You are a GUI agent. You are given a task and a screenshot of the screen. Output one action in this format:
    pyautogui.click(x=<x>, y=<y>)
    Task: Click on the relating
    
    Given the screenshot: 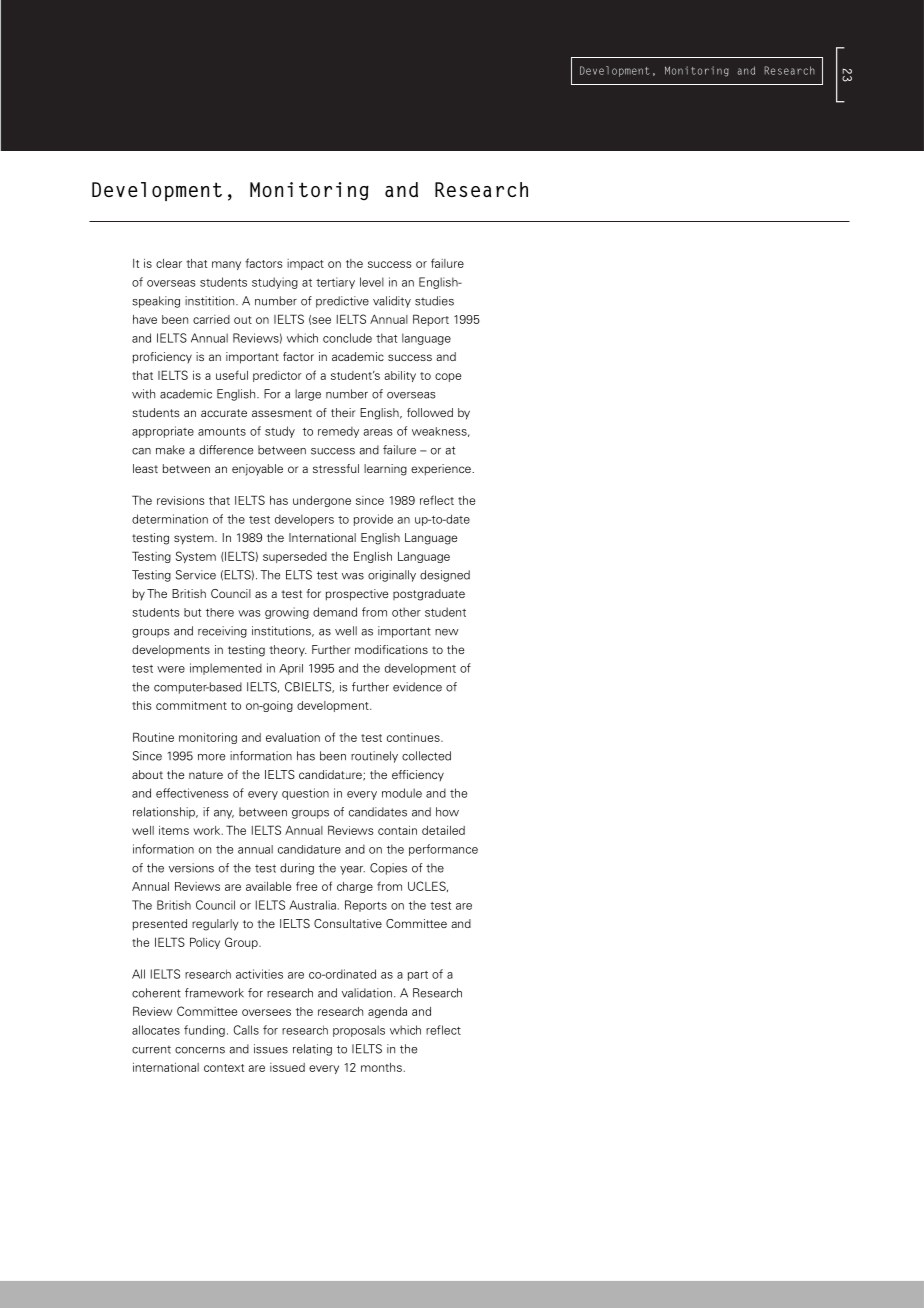 What is the action you would take?
    pyautogui.click(x=312, y=1050)
